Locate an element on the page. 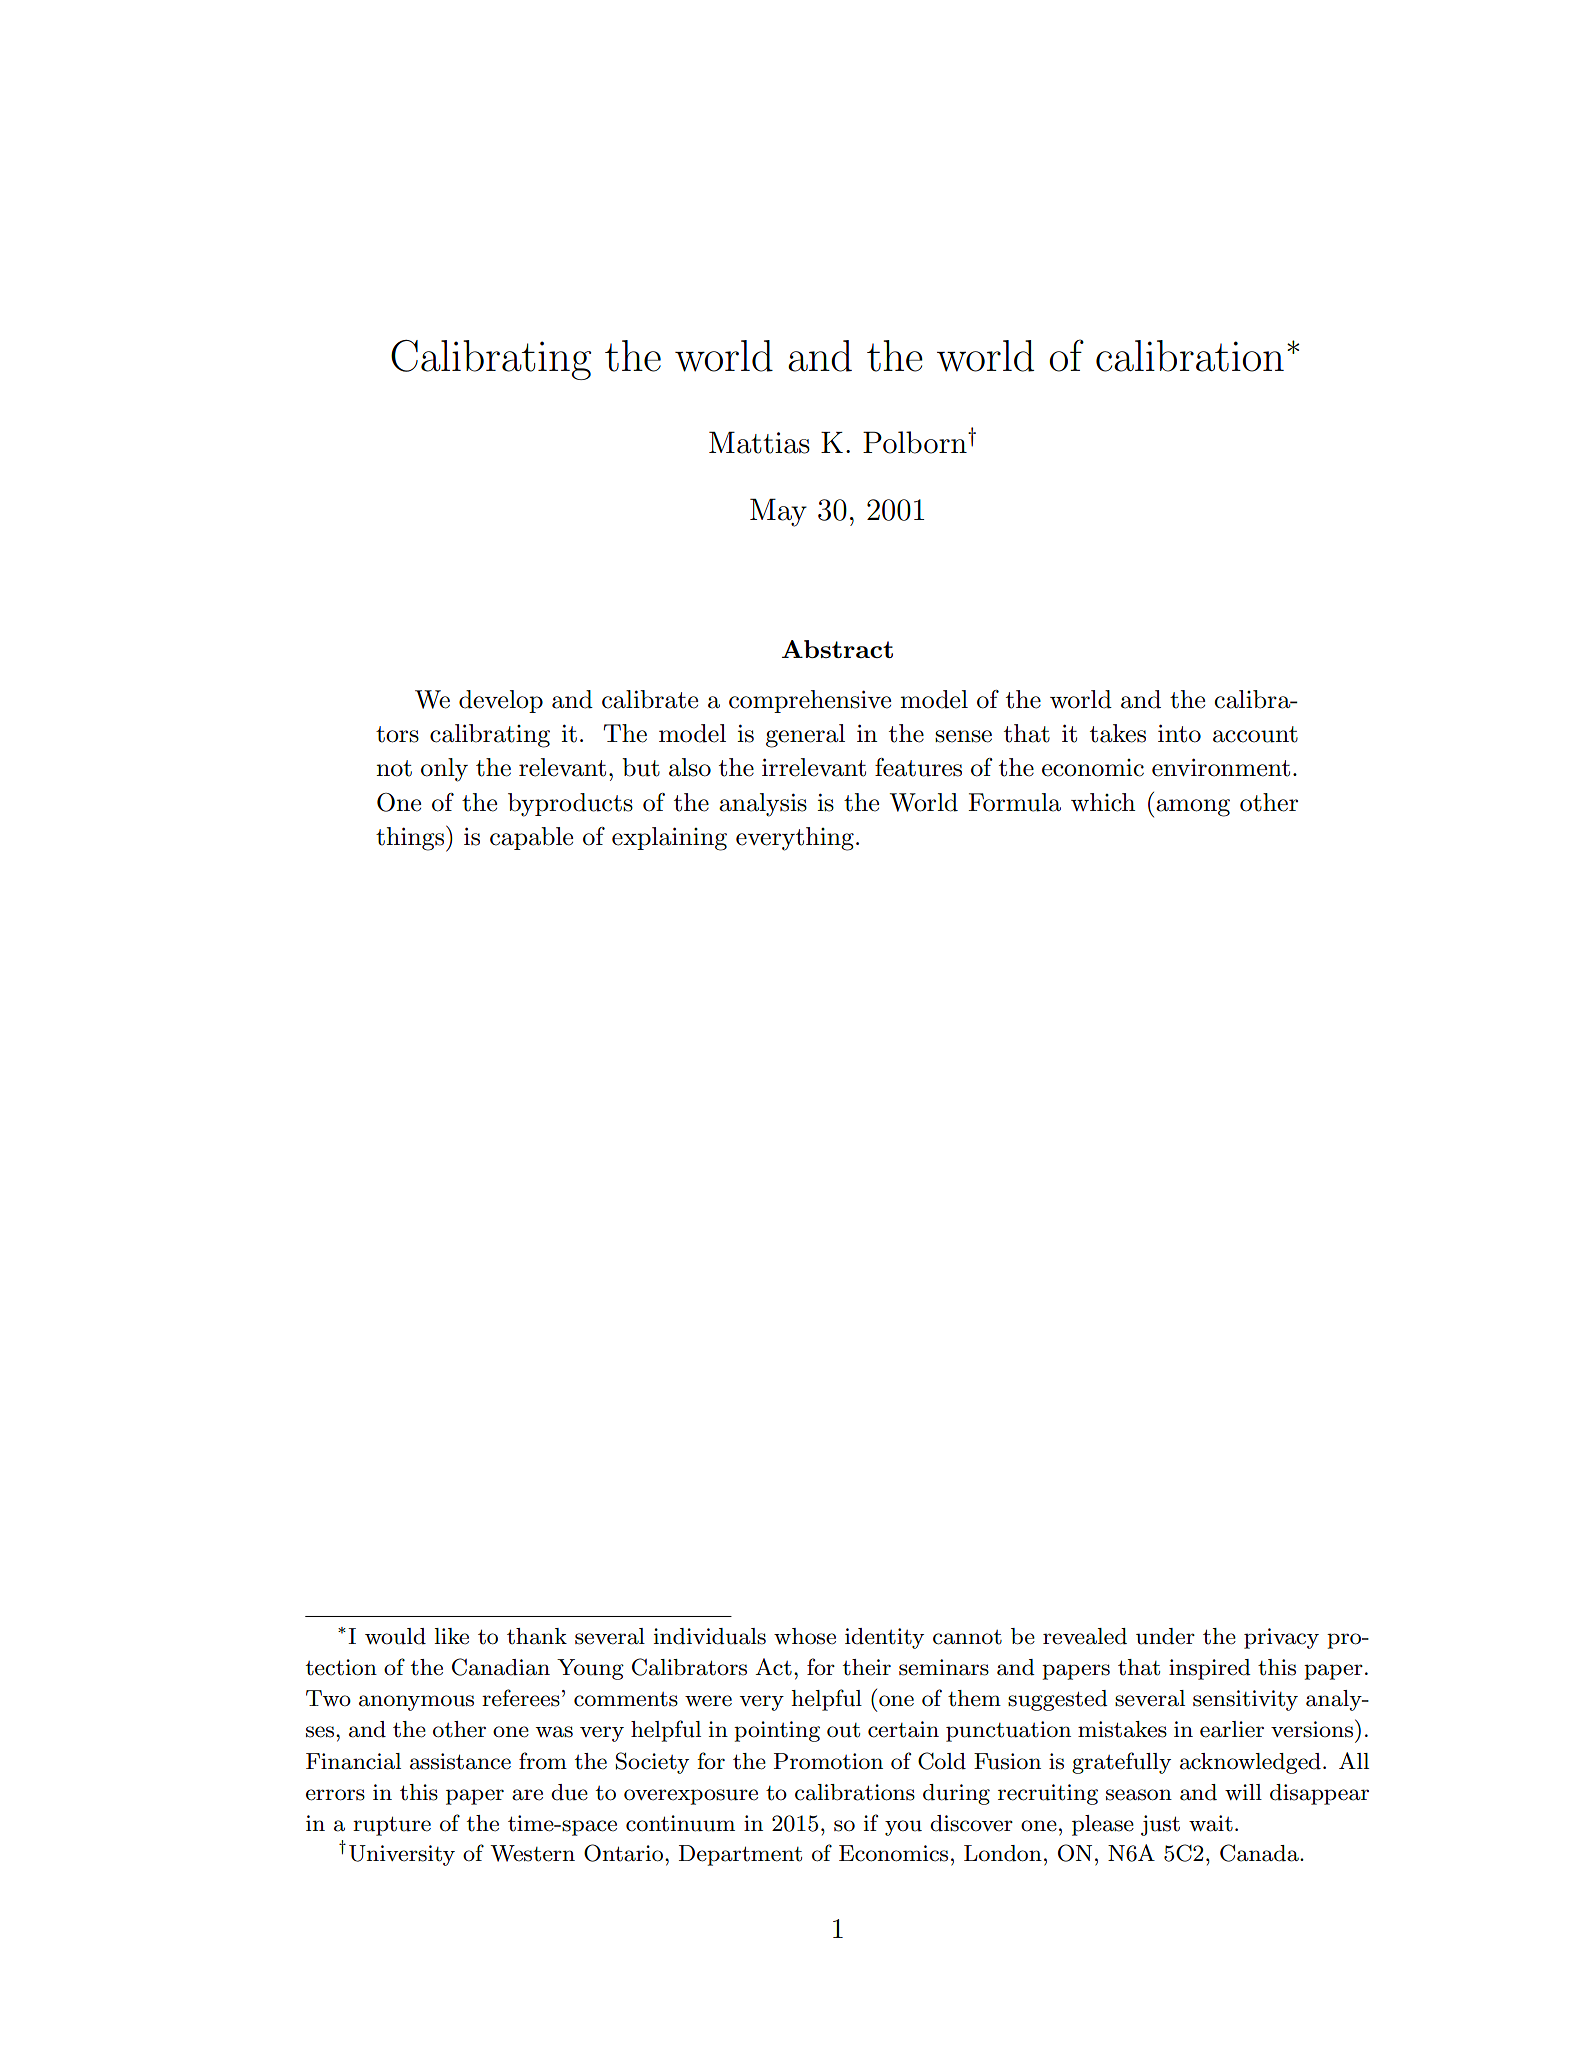 The height and width of the document is (2052, 1586). among is located at coordinates (1193, 808).
